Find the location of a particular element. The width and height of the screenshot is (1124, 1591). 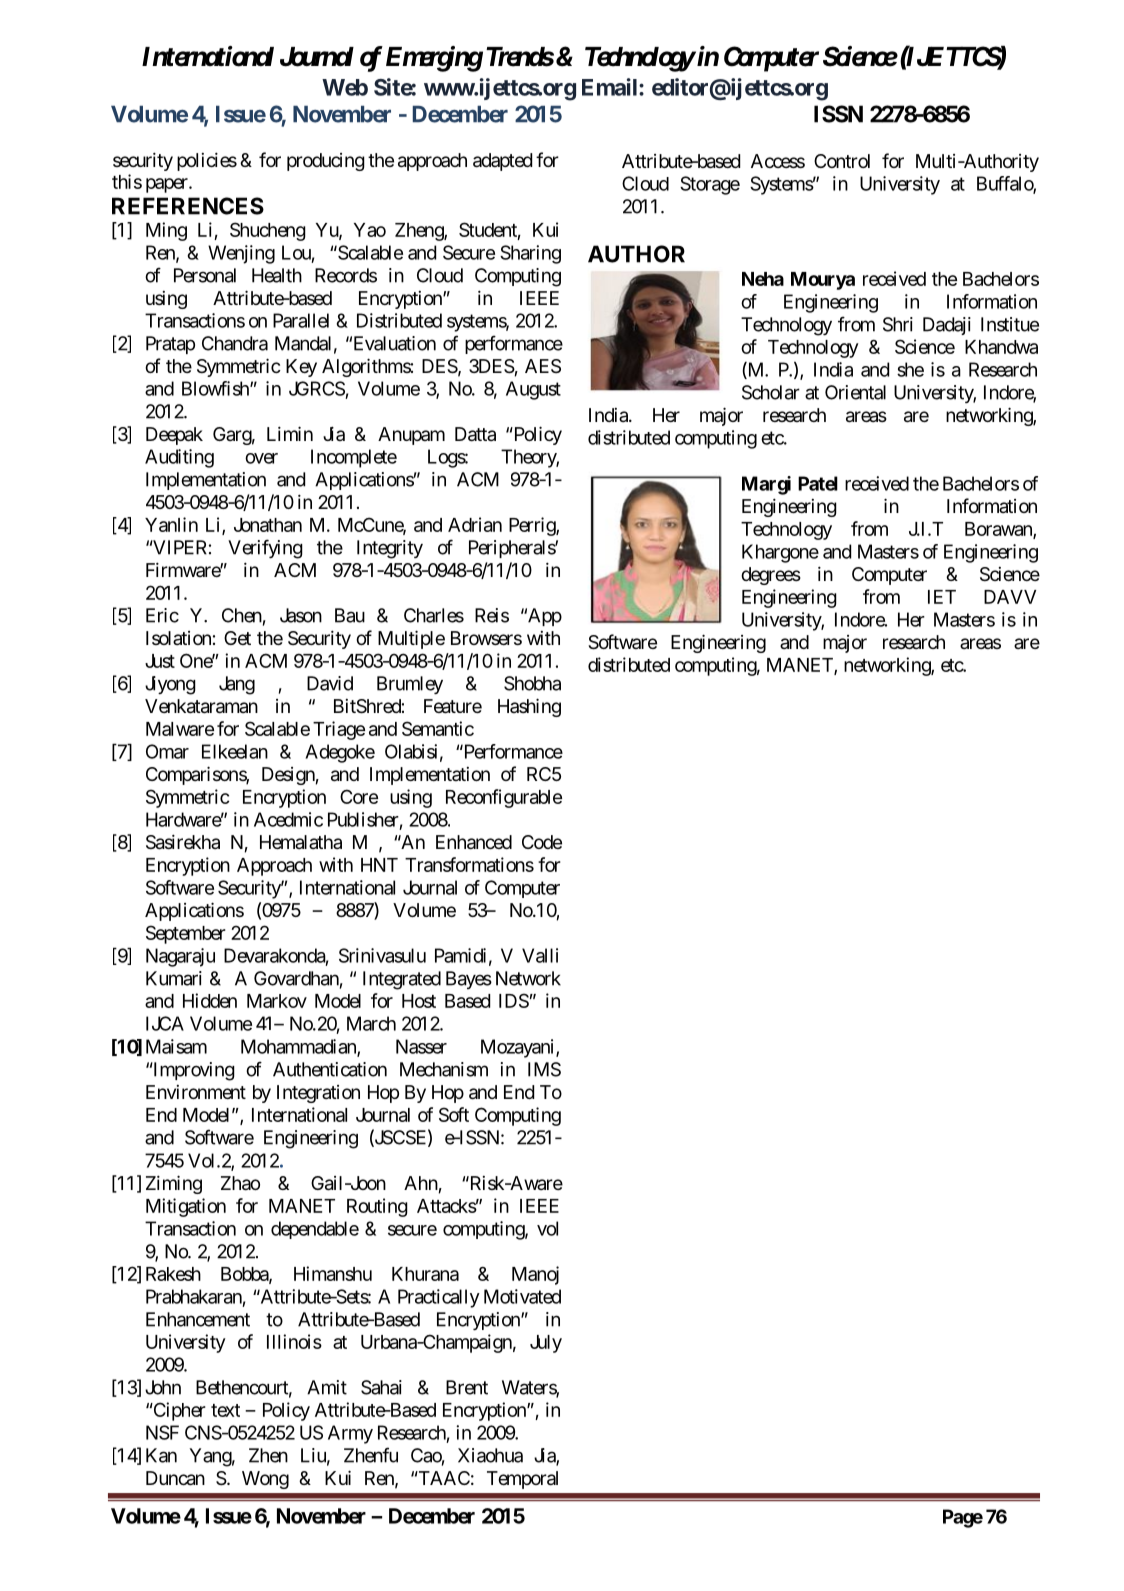

August is located at coordinates (533, 390).
